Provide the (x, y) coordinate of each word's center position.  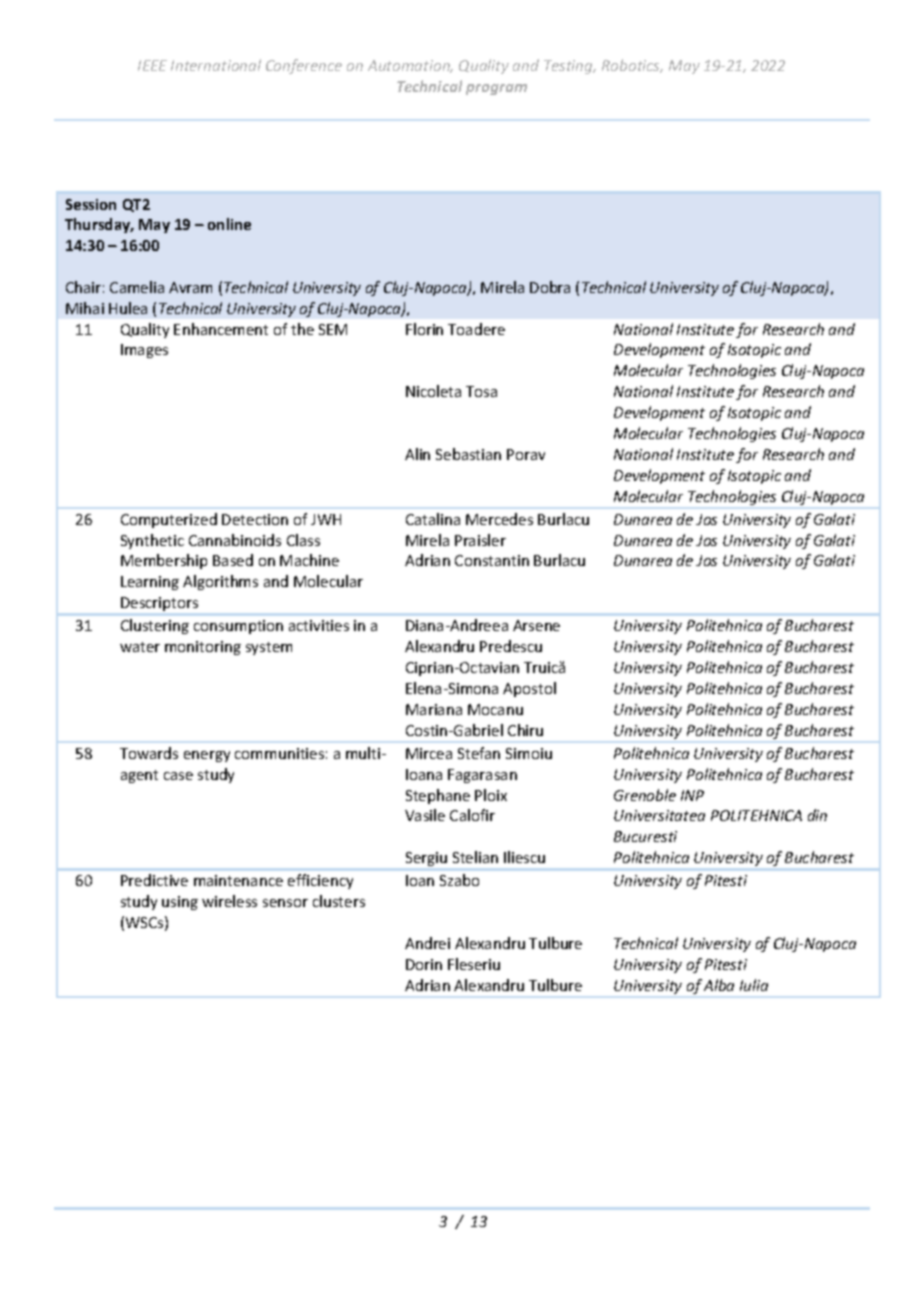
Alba (719, 985)
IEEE (152, 65)
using (180, 903)
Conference (304, 66)
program (496, 89)
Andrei (427, 943)
